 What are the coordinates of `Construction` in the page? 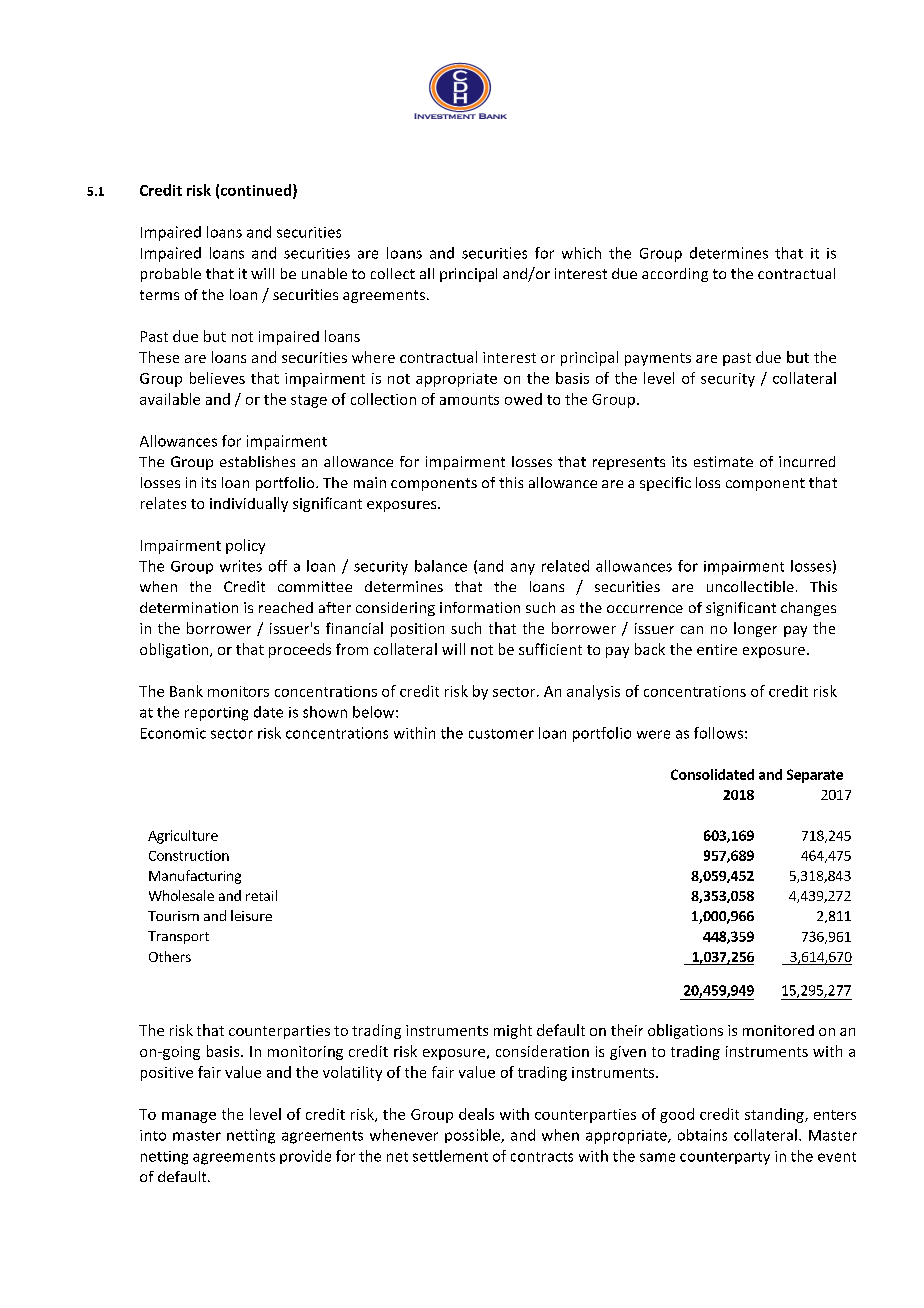 It's located at (189, 855).
